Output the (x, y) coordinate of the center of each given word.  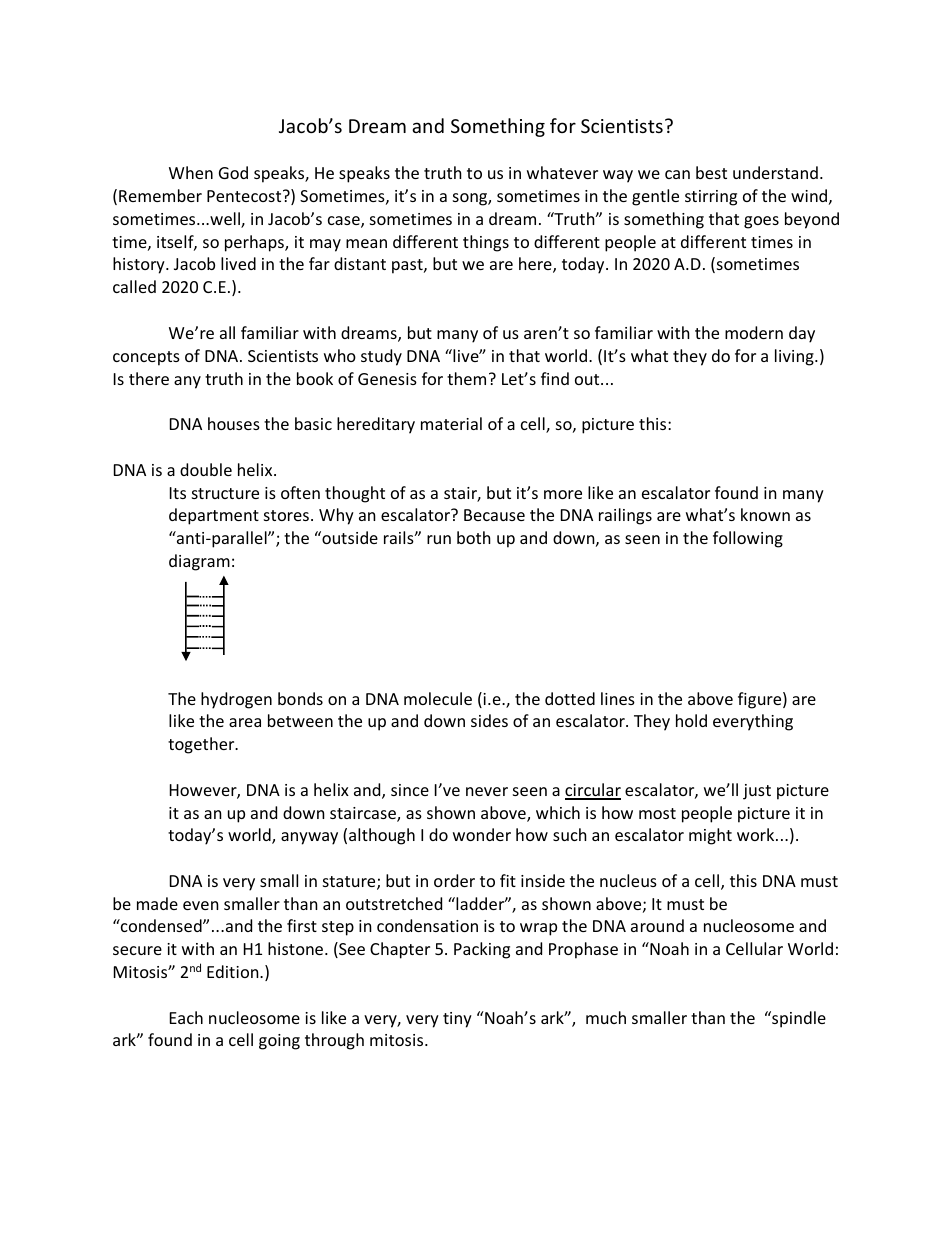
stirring (711, 198)
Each (186, 1017)
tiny (457, 1020)
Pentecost (245, 196)
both (474, 537)
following (748, 539)
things (486, 243)
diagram (199, 562)
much (606, 1017)
